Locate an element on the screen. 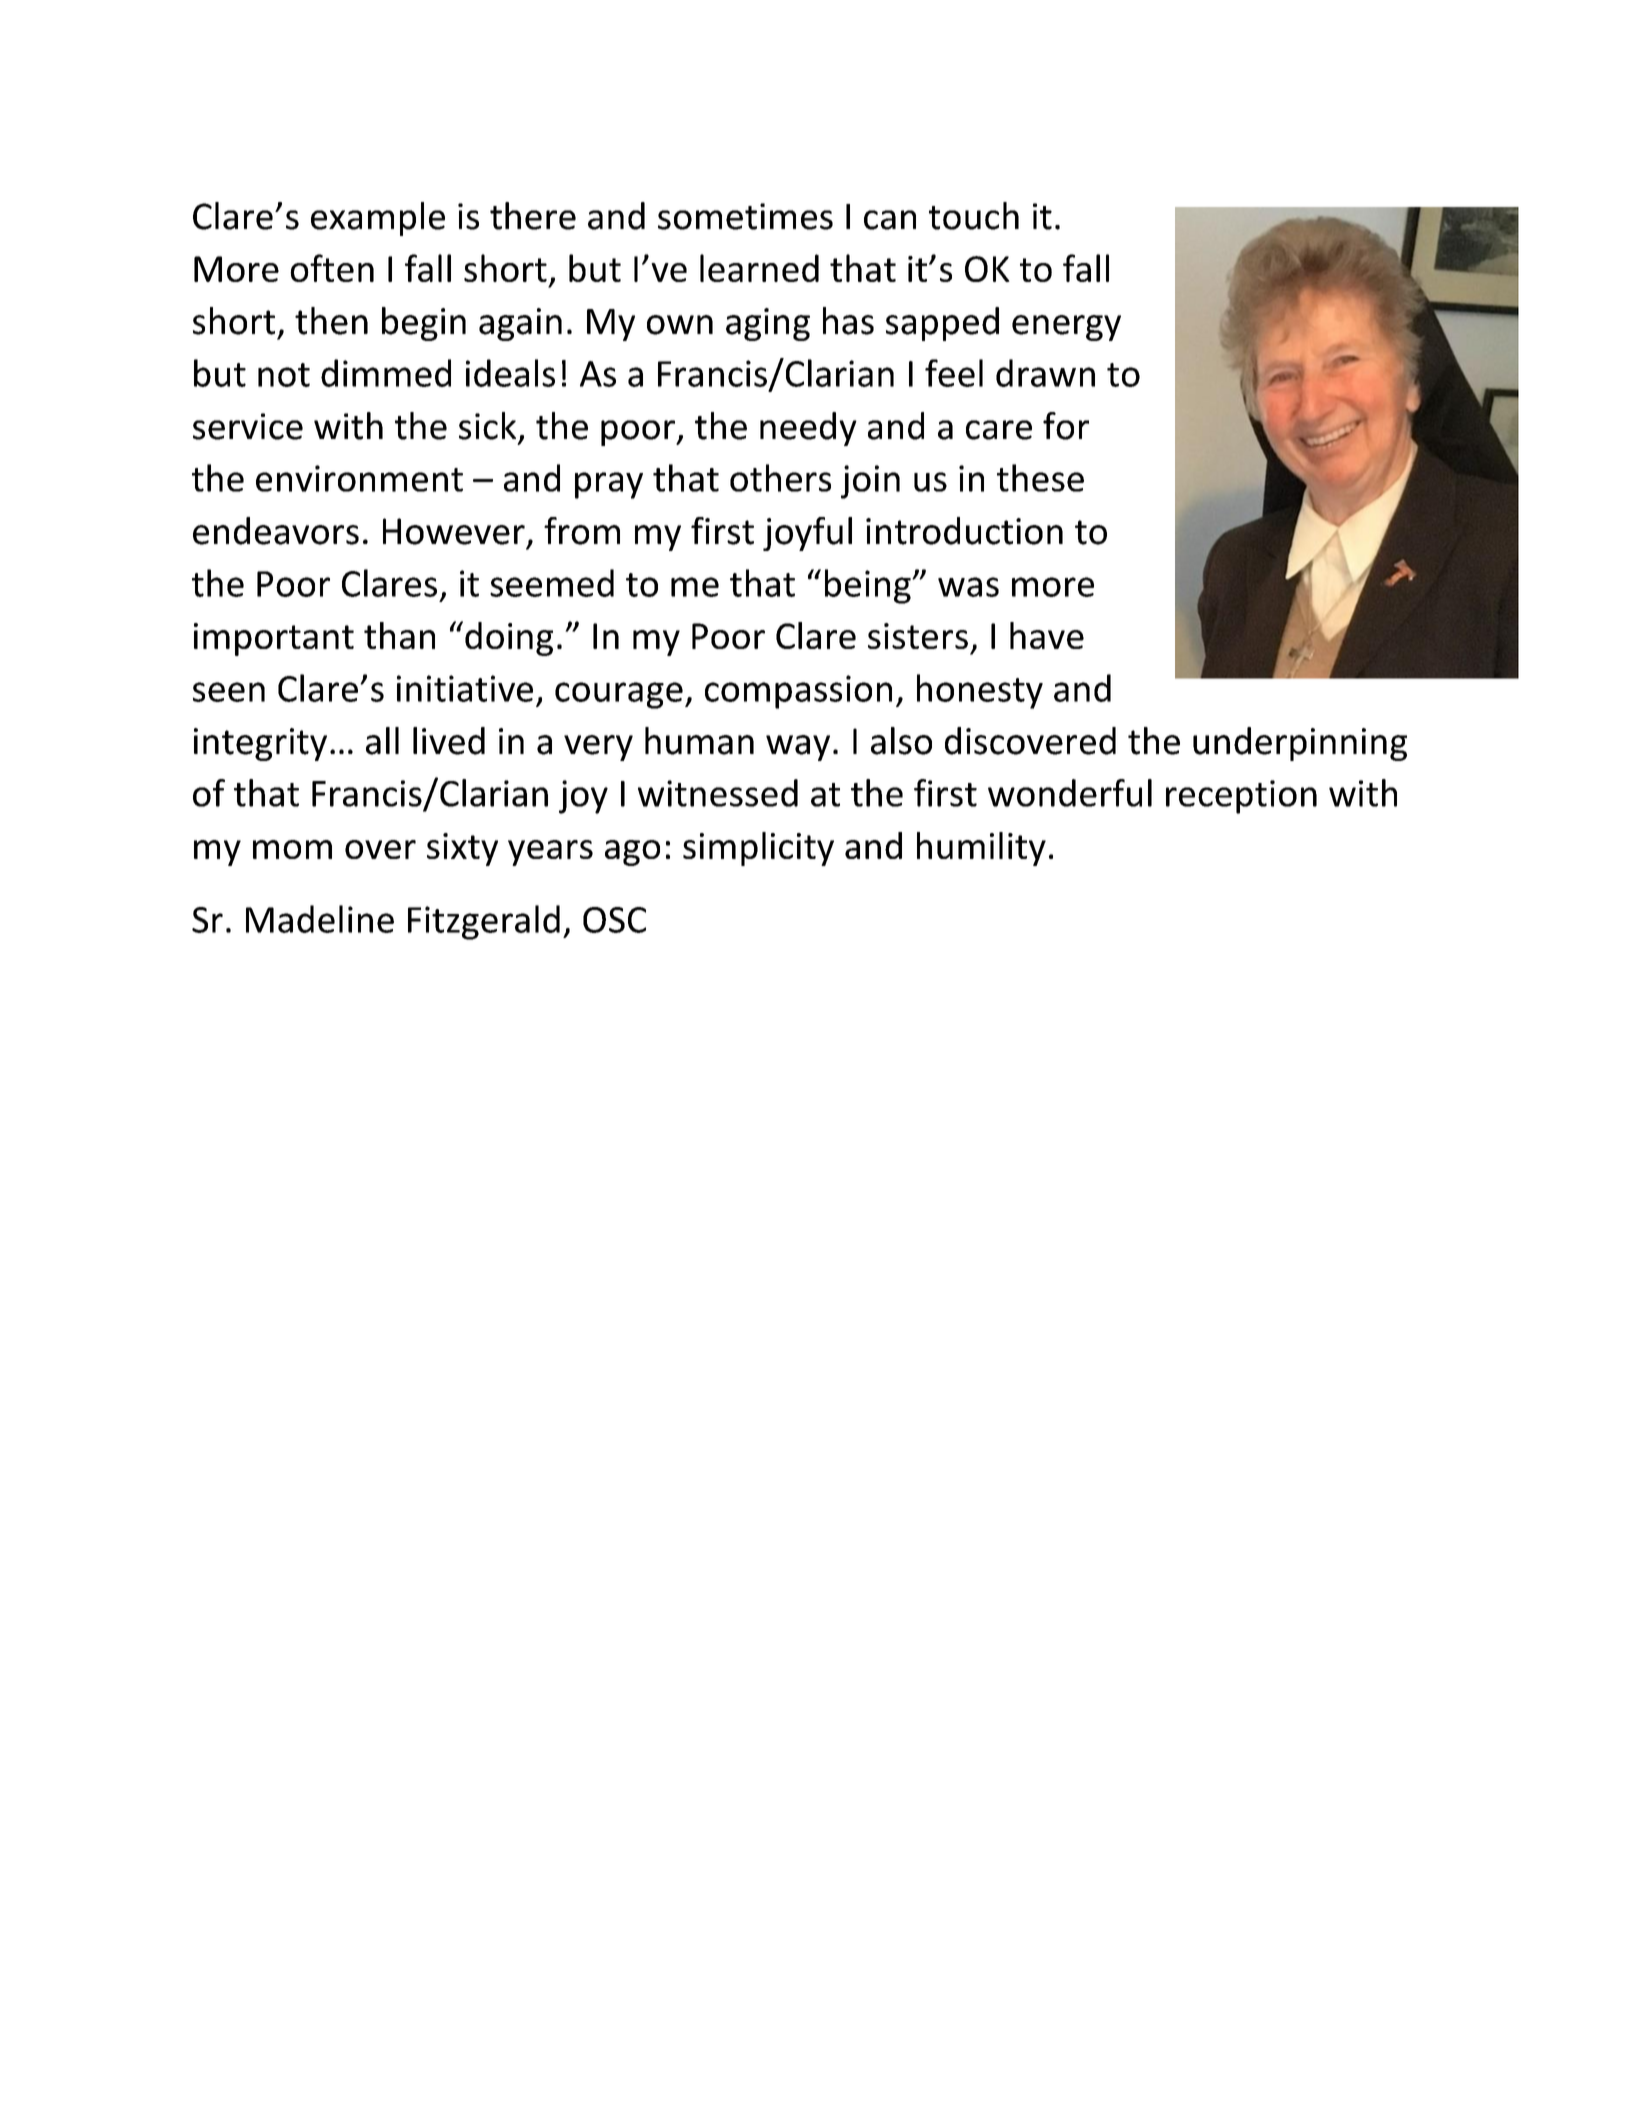 The height and width of the screenshot is (2103, 1625). Madeline is located at coordinates (320, 919).
